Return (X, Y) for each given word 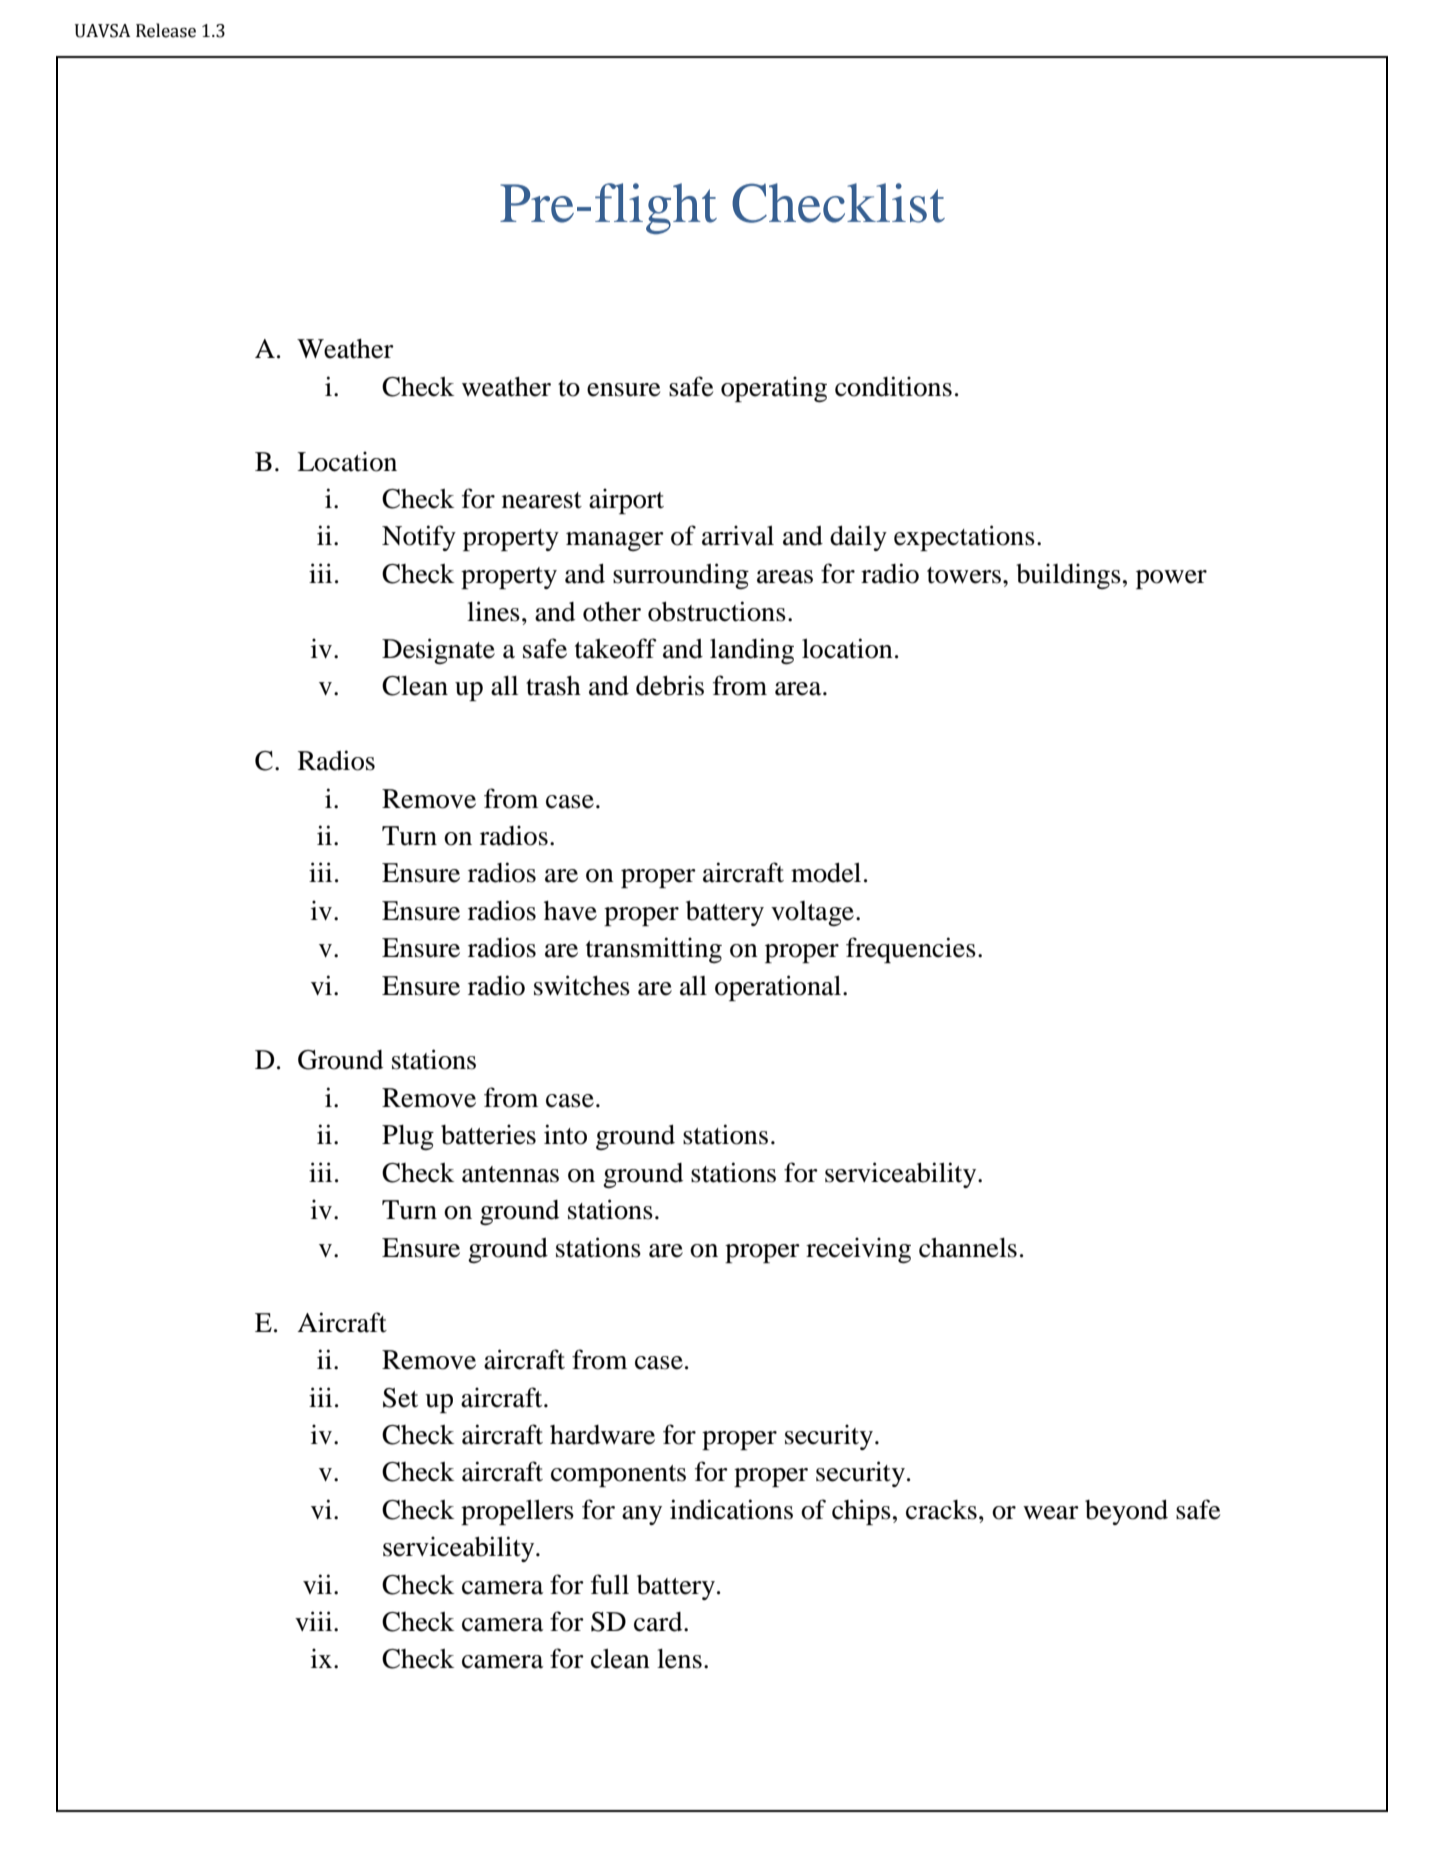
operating (774, 389)
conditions (893, 386)
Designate (438, 651)
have (570, 911)
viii (315, 1621)
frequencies (911, 950)
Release (166, 30)
